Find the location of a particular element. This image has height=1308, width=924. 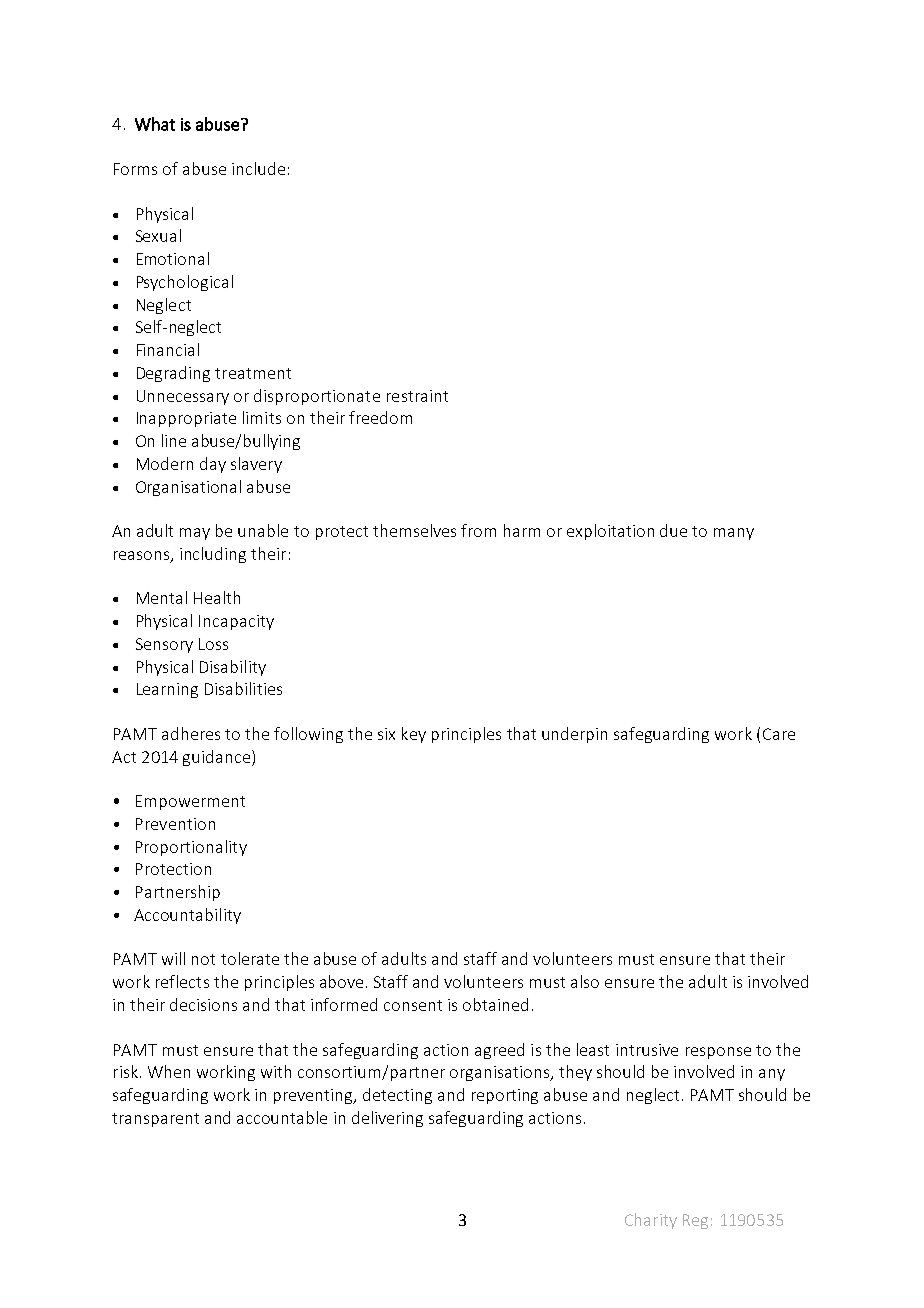

include is located at coordinates (258, 168).
